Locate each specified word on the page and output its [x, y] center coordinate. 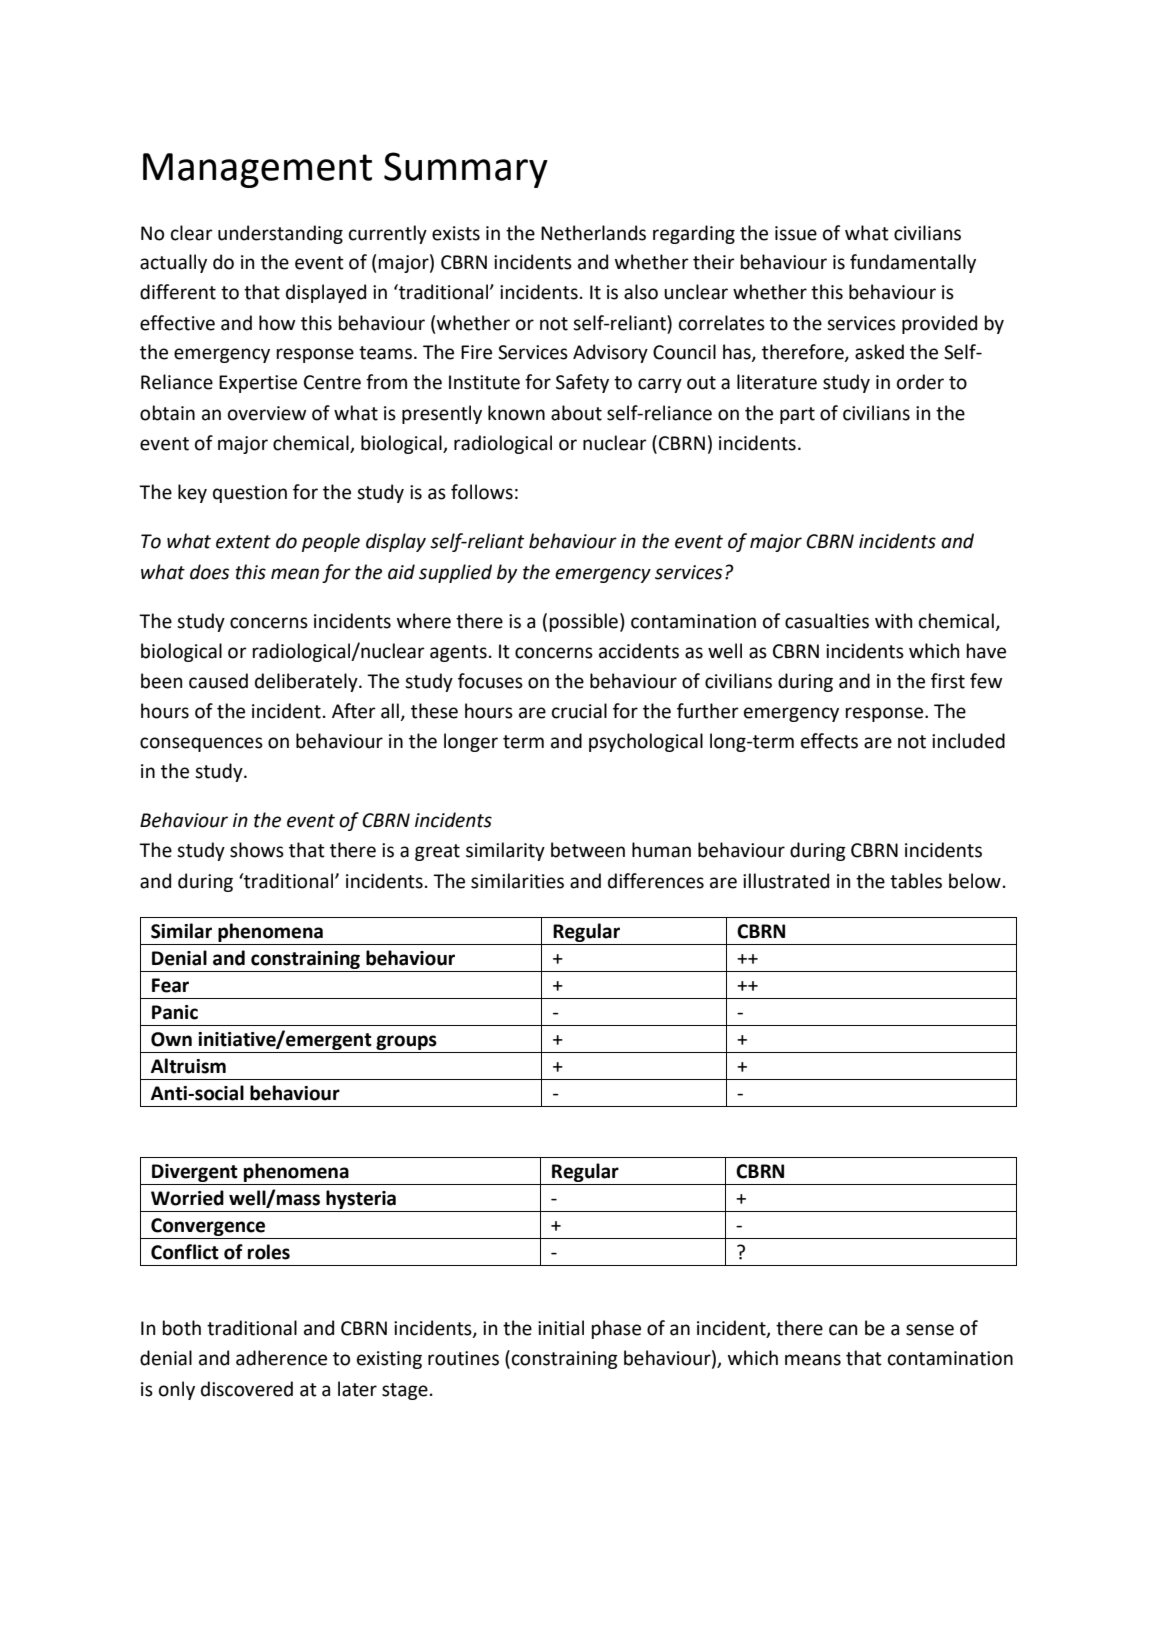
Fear [170, 985]
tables [916, 881]
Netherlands [593, 233]
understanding [280, 234]
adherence [281, 1358]
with [893, 621]
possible [584, 622]
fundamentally [913, 263]
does [210, 572]
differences [656, 881]
